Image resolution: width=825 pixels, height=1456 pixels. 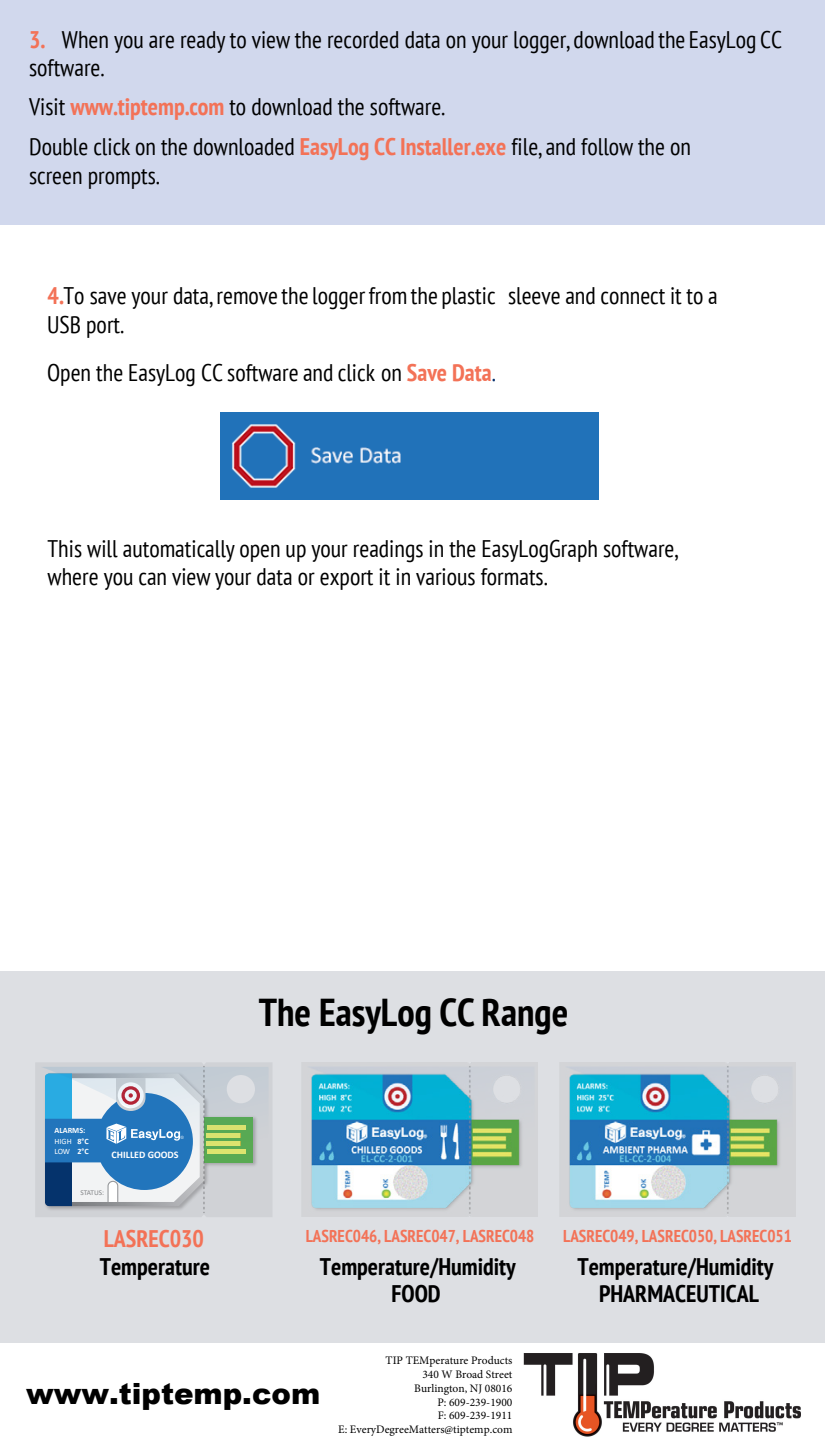 I want to click on FOOD, so click(x=416, y=1293).
